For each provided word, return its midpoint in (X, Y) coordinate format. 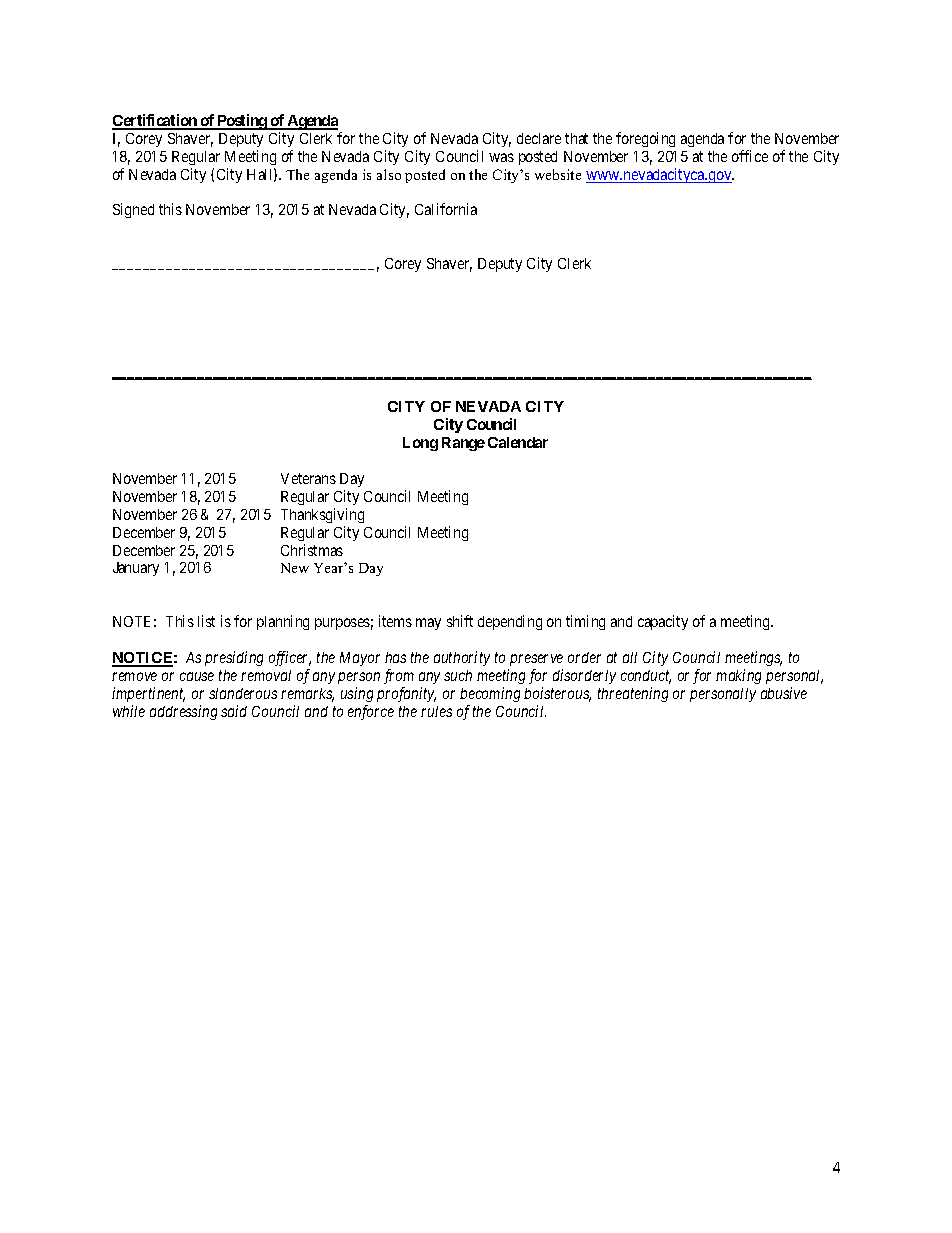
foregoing (645, 139)
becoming (490, 694)
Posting (242, 122)
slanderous (243, 693)
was (501, 157)
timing (585, 622)
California (446, 209)
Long (420, 444)
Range (463, 444)
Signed (133, 210)
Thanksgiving (322, 515)
